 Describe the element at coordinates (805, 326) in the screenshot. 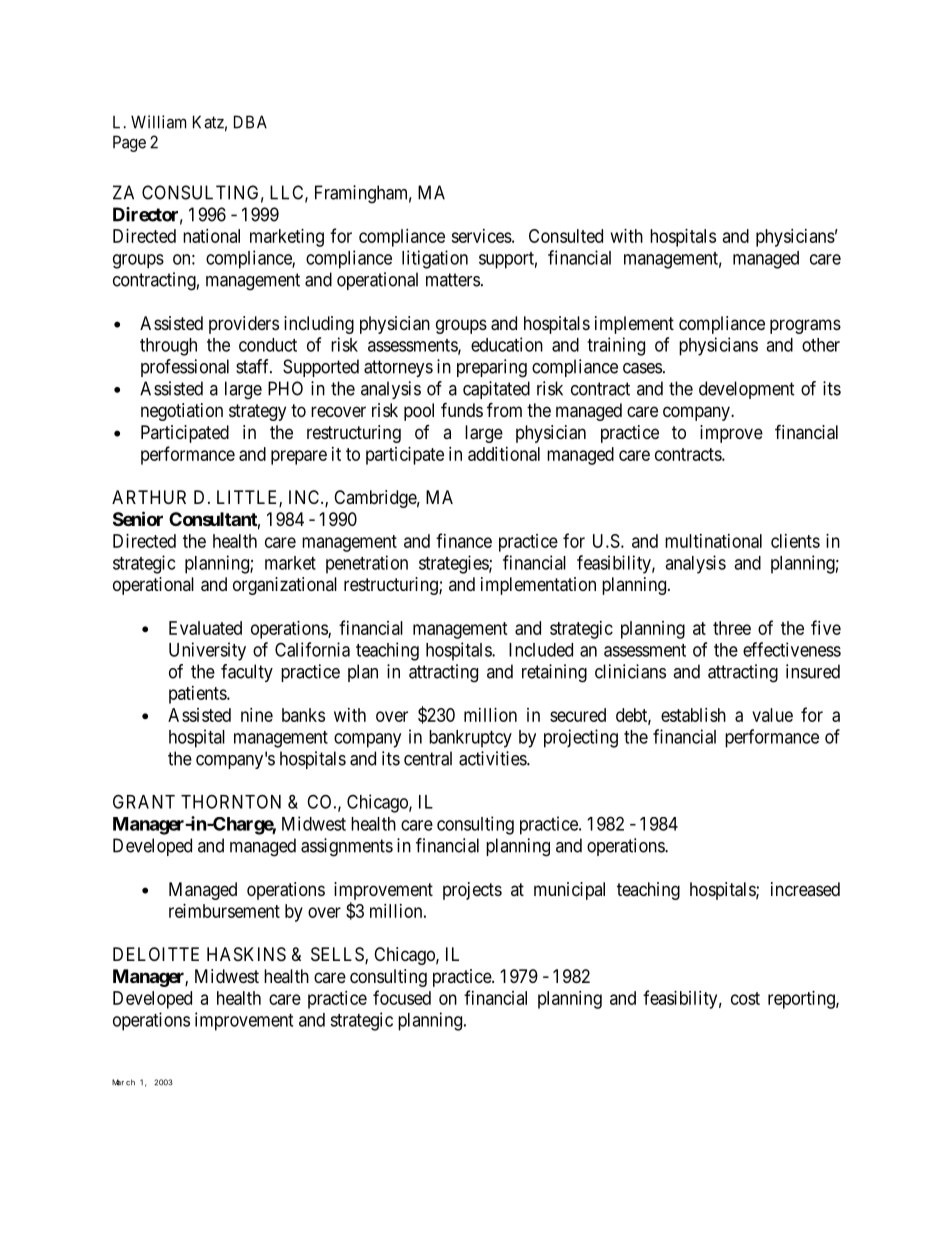

I see `programs` at that location.
